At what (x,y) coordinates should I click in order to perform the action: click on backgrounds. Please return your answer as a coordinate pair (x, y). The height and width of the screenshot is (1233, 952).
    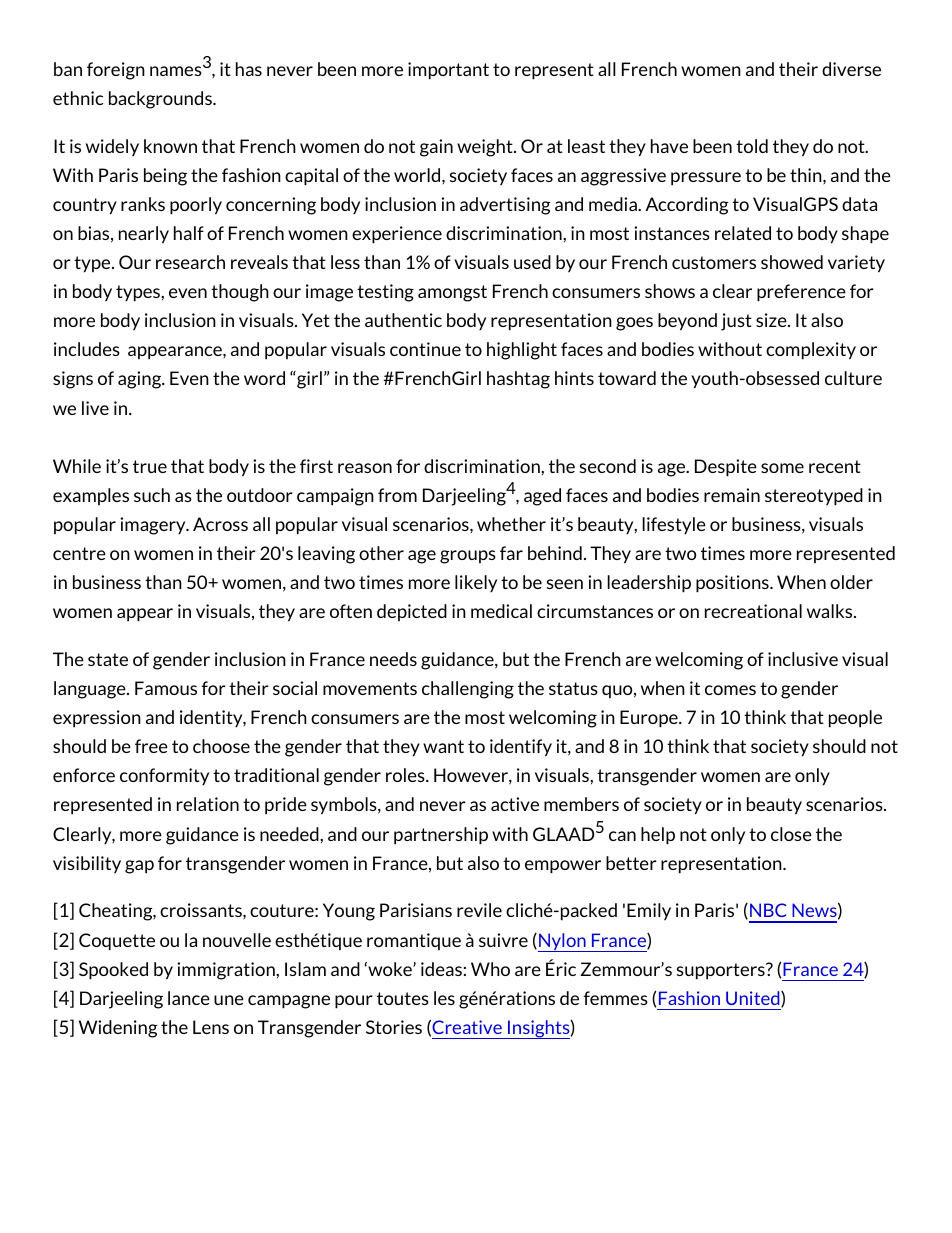
    Looking at the image, I should click on (161, 100).
